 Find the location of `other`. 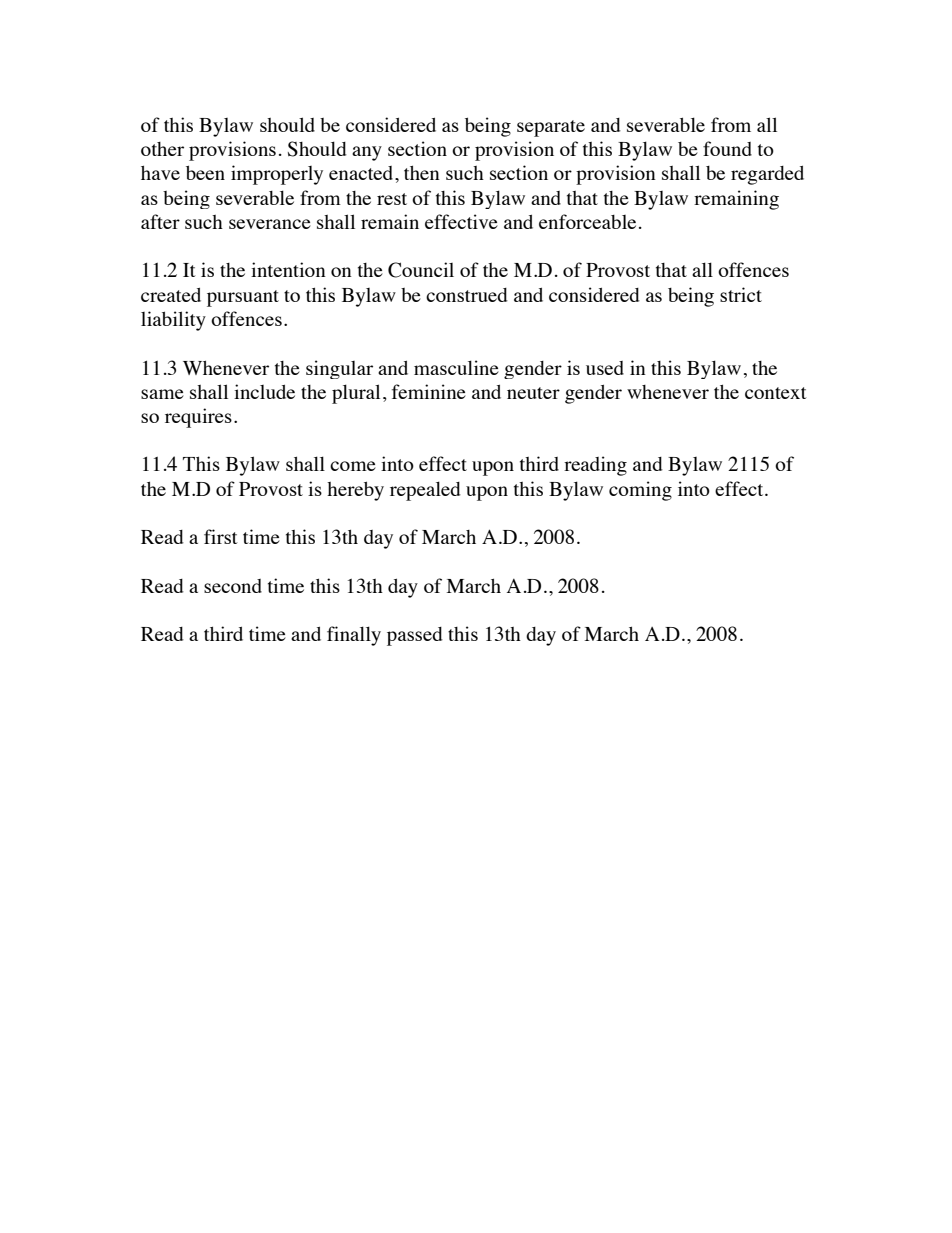

other is located at coordinates (162, 149).
